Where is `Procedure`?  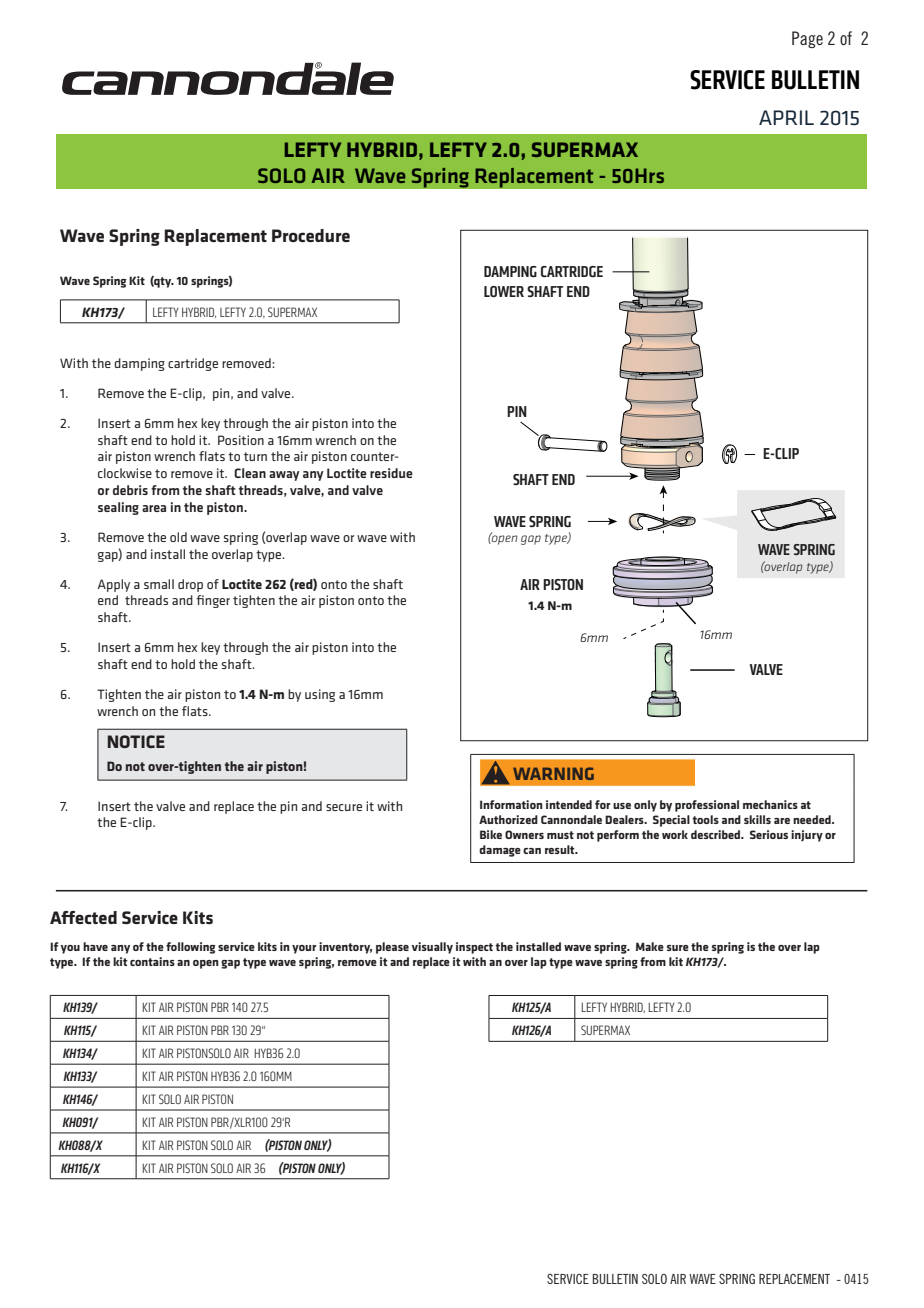
Procedure is located at coordinates (311, 235).
